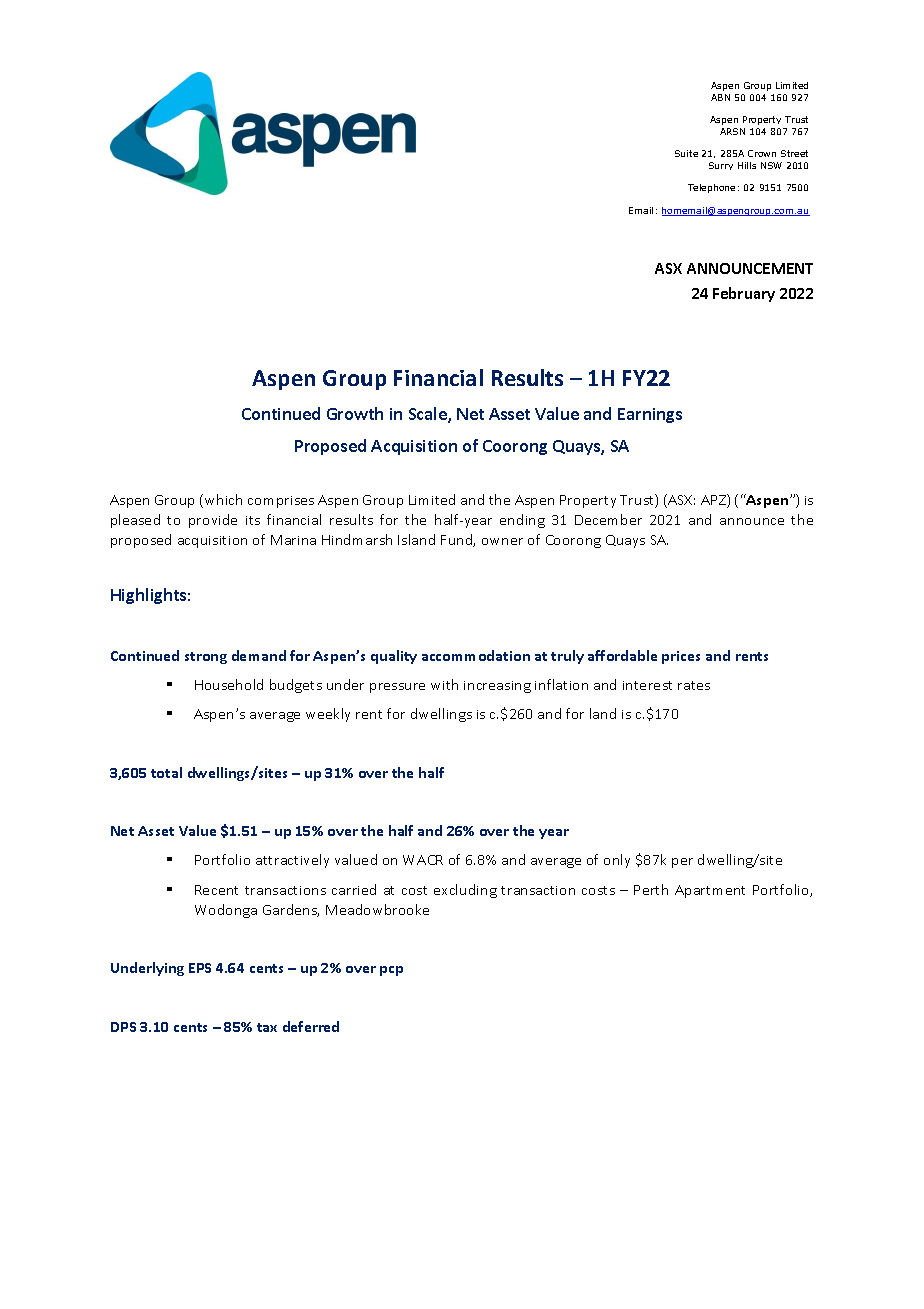  I want to click on Suite, so click(686, 153).
